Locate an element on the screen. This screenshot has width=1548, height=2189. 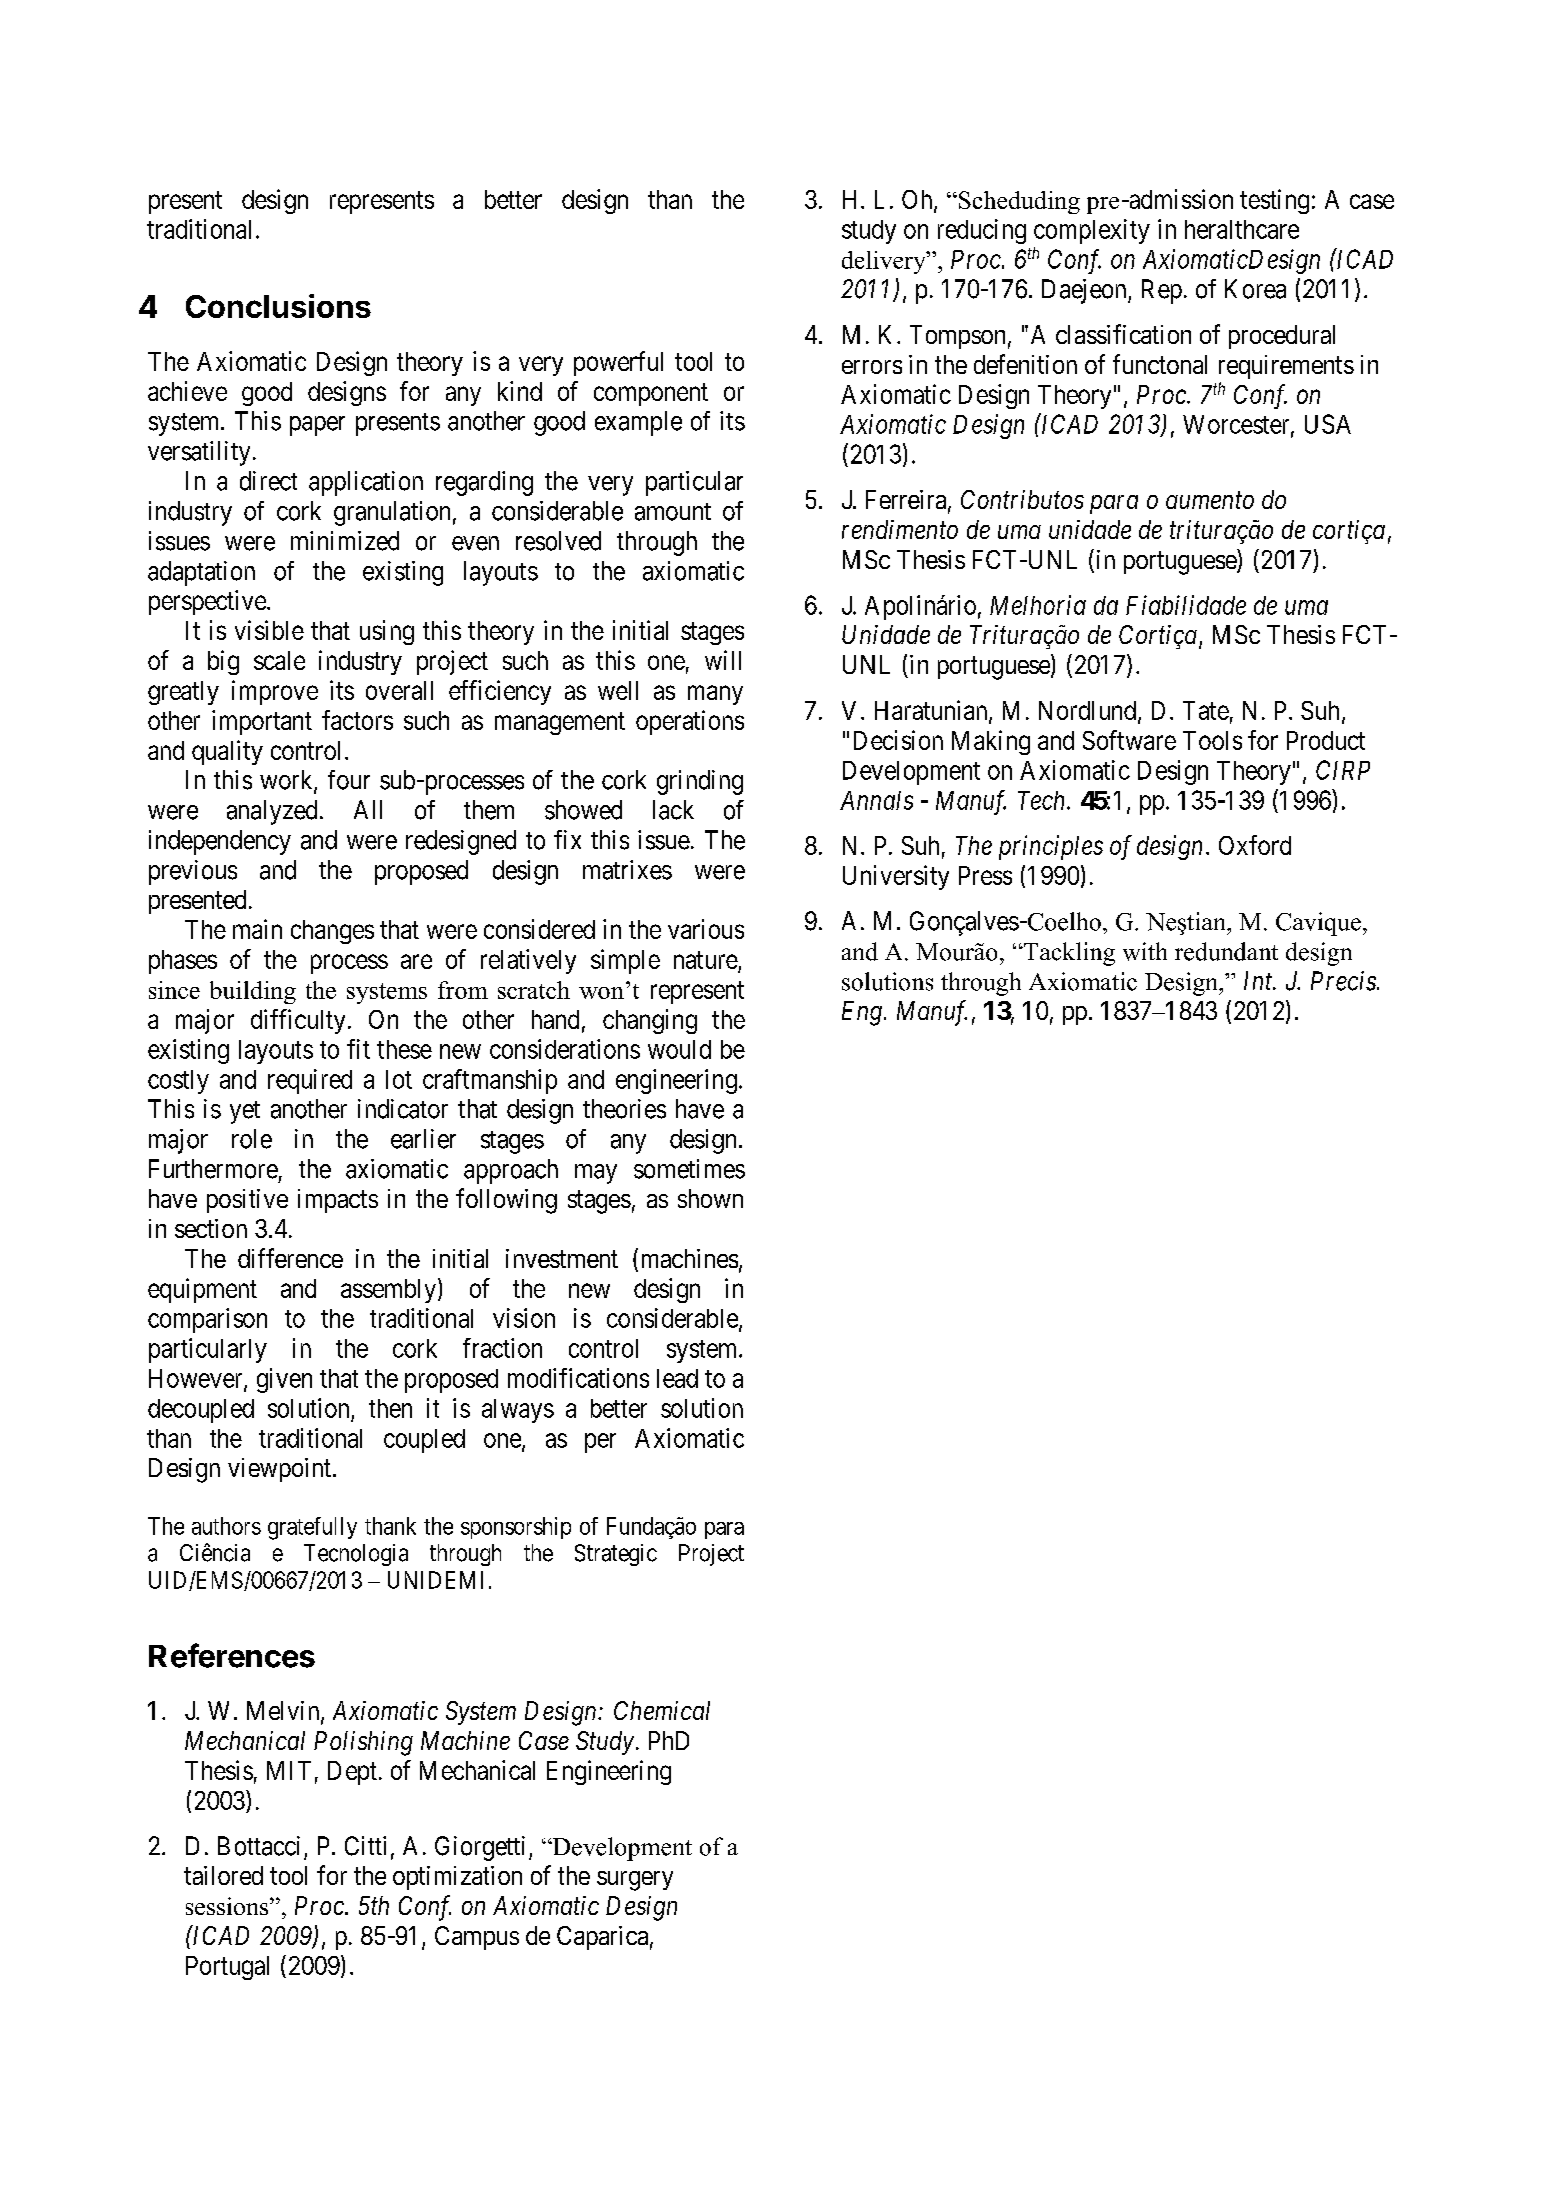
Conclusions is located at coordinates (278, 306).
